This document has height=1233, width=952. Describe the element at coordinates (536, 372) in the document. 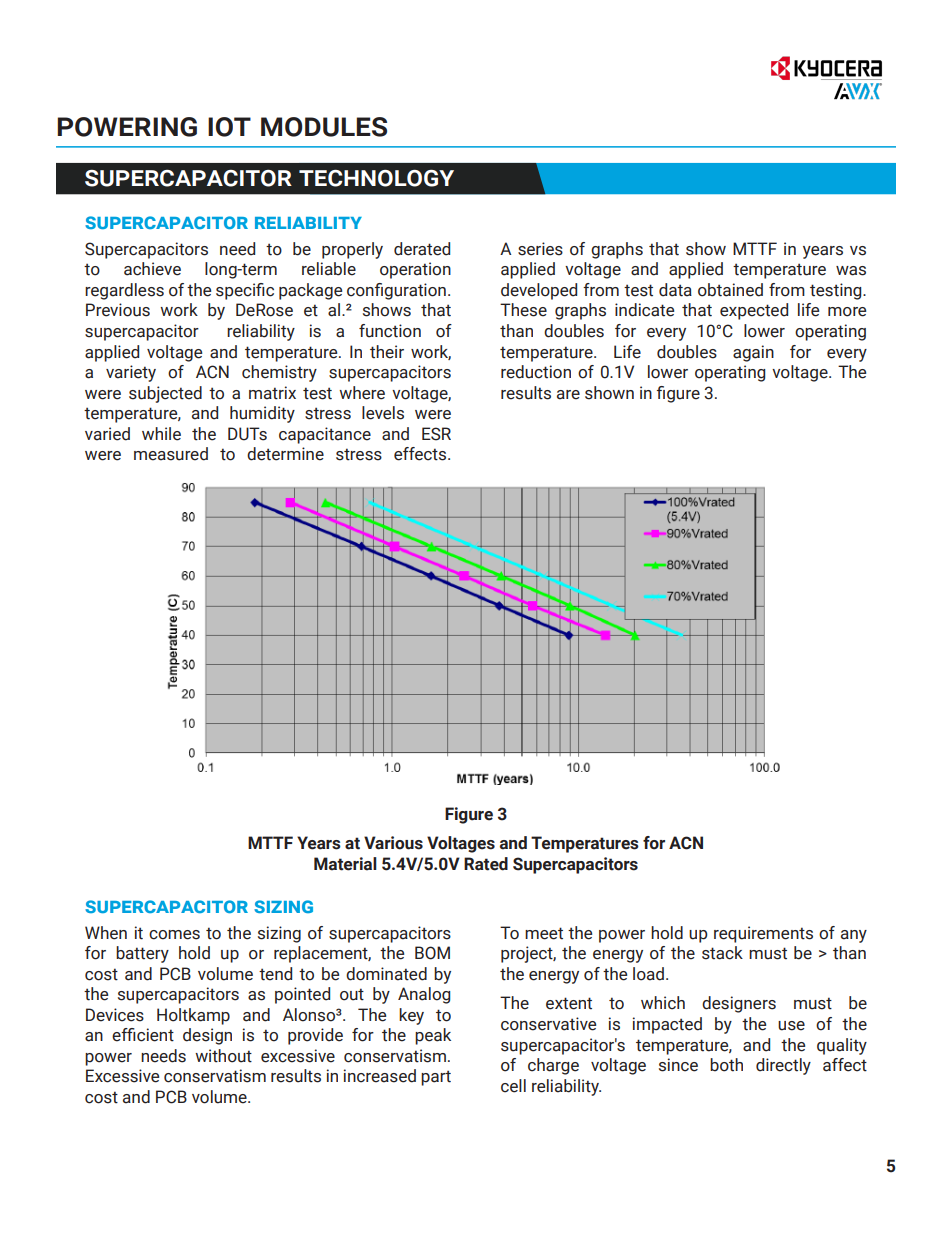

I see `reduction` at that location.
